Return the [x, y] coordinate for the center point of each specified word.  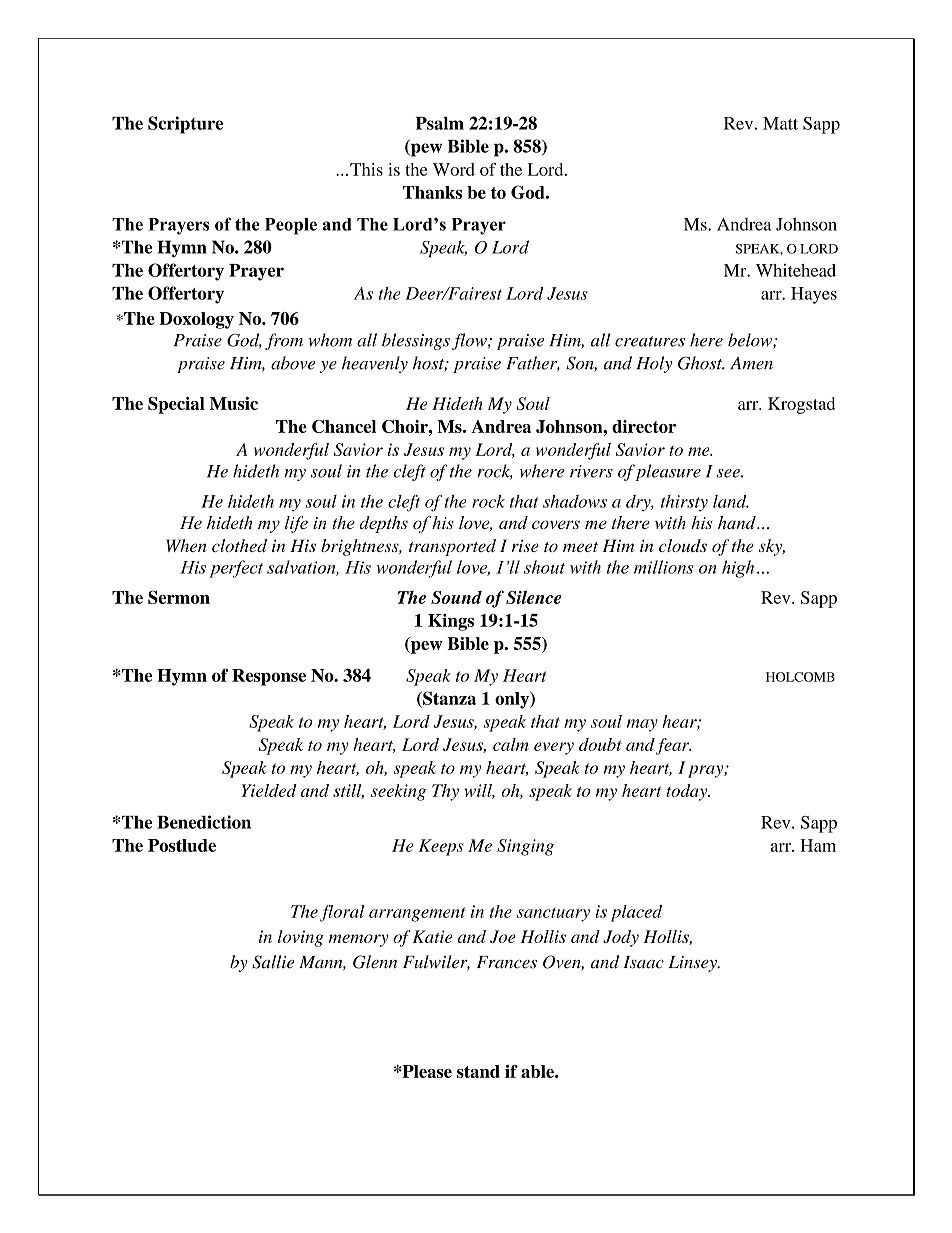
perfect [236, 569]
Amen [751, 363]
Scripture [185, 125]
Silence [534, 597]
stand [478, 1071]
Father [533, 364]
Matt [780, 123]
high [738, 569]
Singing [525, 847]
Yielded [269, 790]
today [688, 792]
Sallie [273, 962]
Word [454, 169]
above [293, 363]
